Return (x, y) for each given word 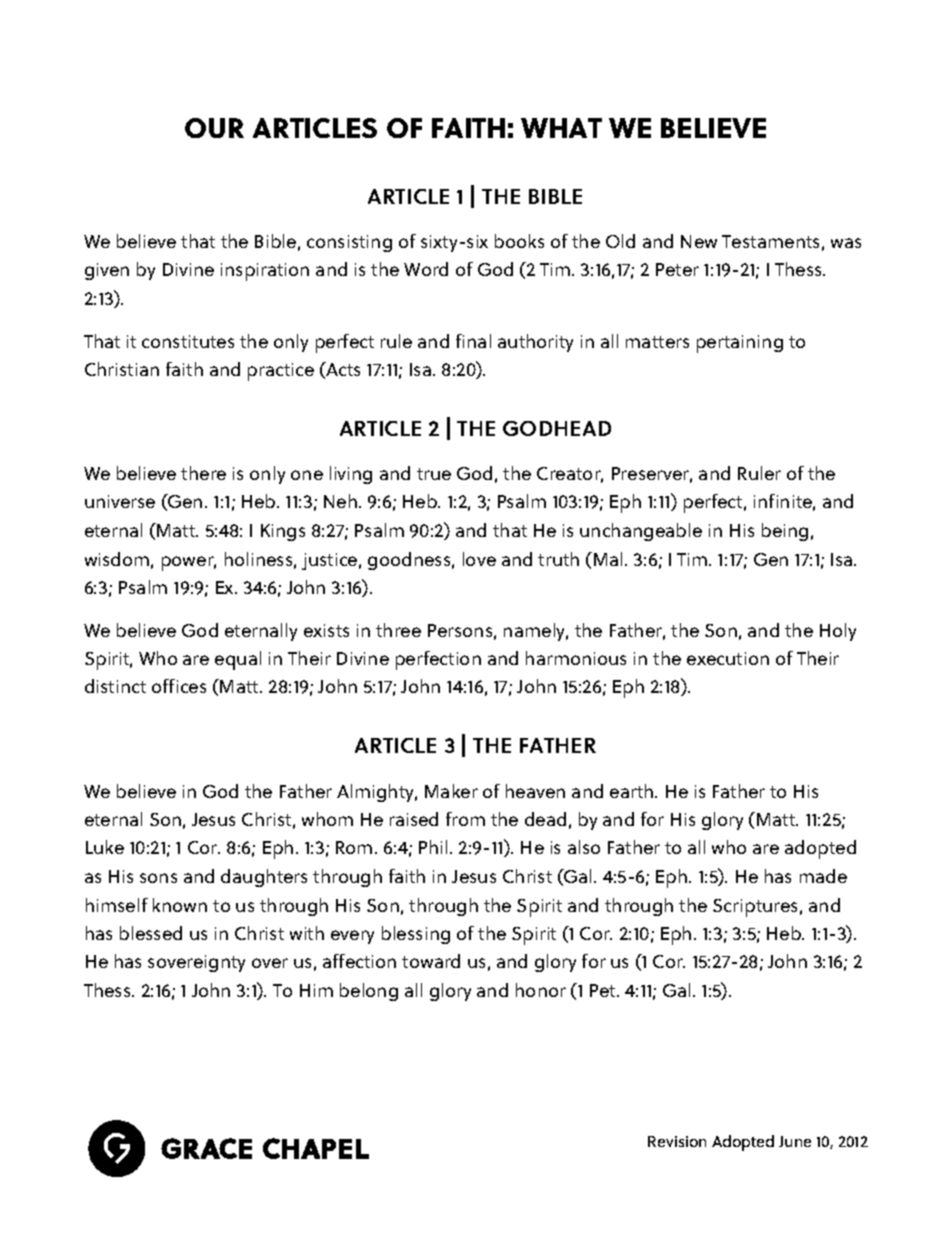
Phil (433, 847)
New (699, 241)
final (473, 341)
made (823, 876)
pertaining (740, 344)
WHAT (561, 128)
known (180, 905)
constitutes (188, 341)
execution (728, 658)
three (398, 630)
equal (238, 660)
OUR (214, 128)
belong (369, 992)
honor (541, 990)
